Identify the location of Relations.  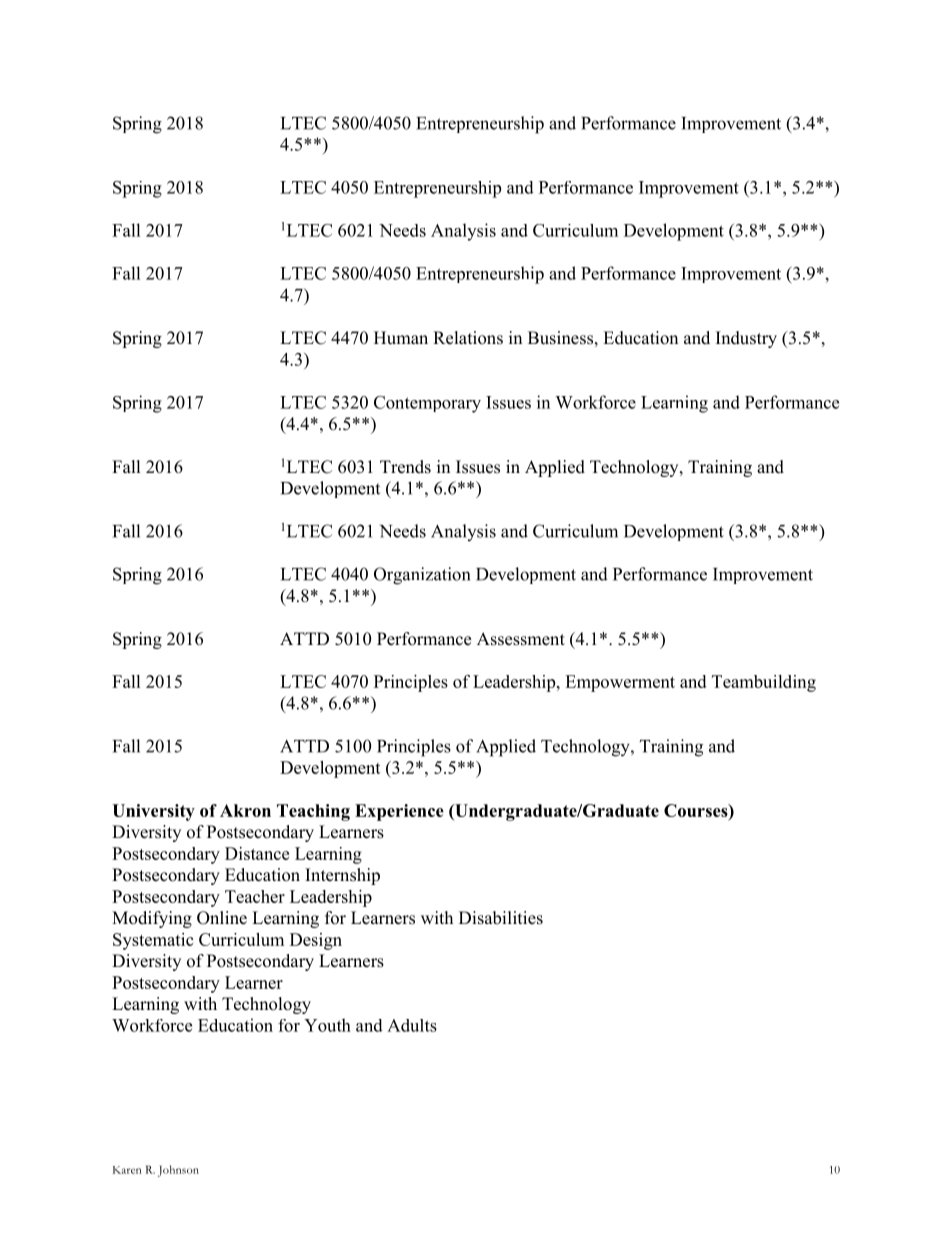
(468, 338).
